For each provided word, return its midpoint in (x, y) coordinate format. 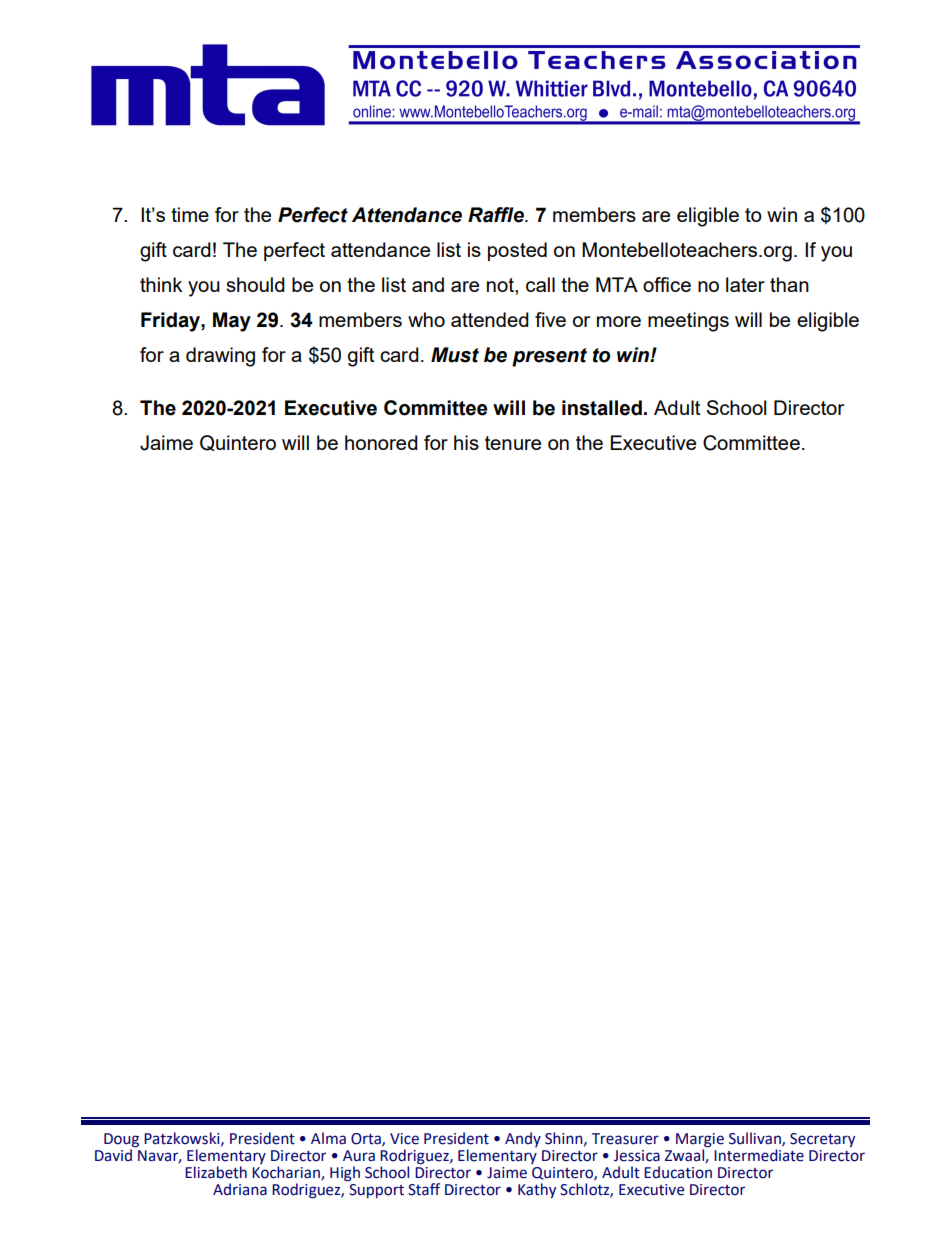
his (466, 442)
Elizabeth (216, 1172)
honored (381, 442)
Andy (523, 1139)
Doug (121, 1141)
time (190, 214)
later (745, 284)
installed (602, 408)
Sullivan (756, 1139)
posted (517, 251)
